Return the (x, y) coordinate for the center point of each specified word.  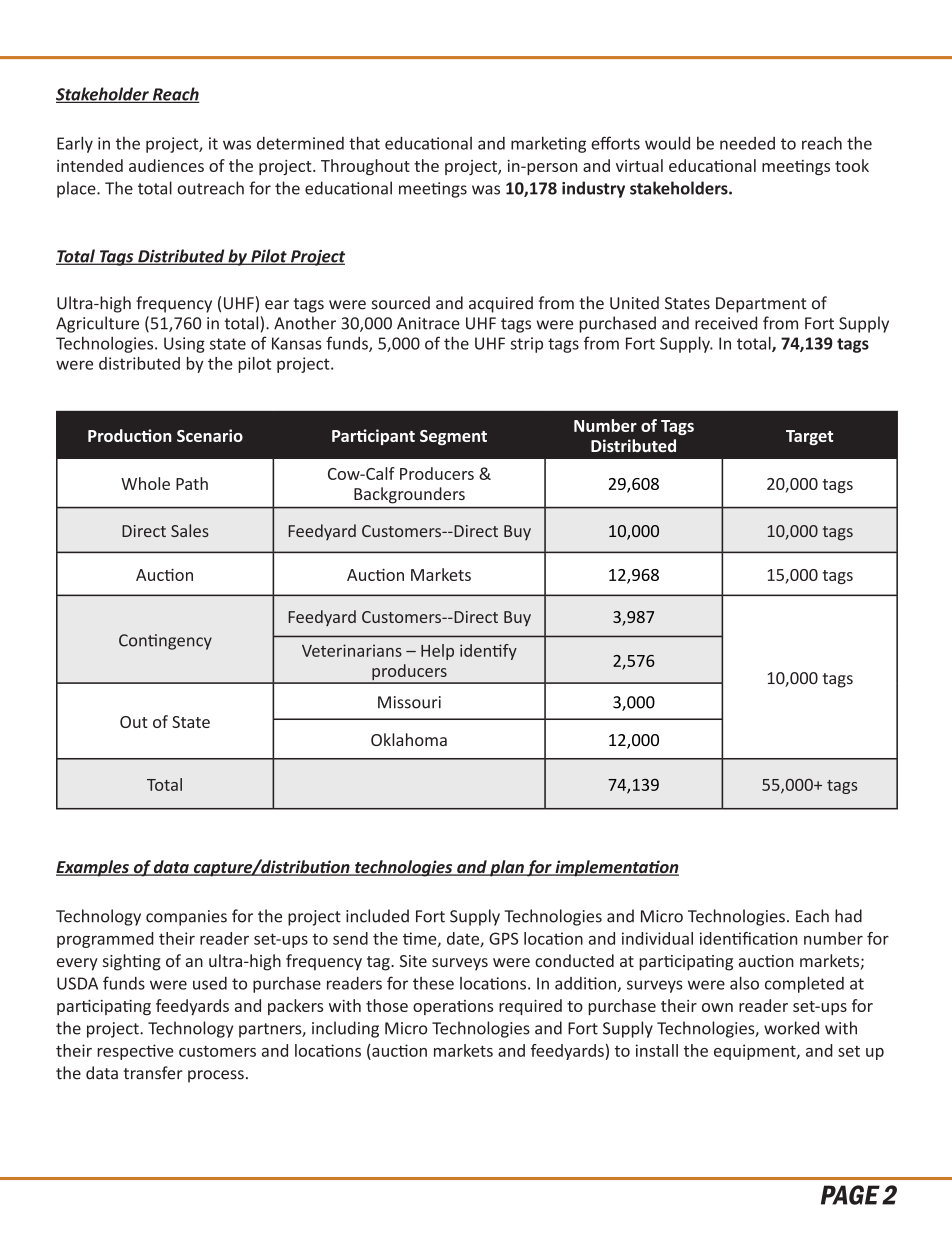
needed (747, 143)
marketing (548, 144)
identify (488, 652)
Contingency (165, 642)
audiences (166, 165)
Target (809, 437)
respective (135, 1052)
